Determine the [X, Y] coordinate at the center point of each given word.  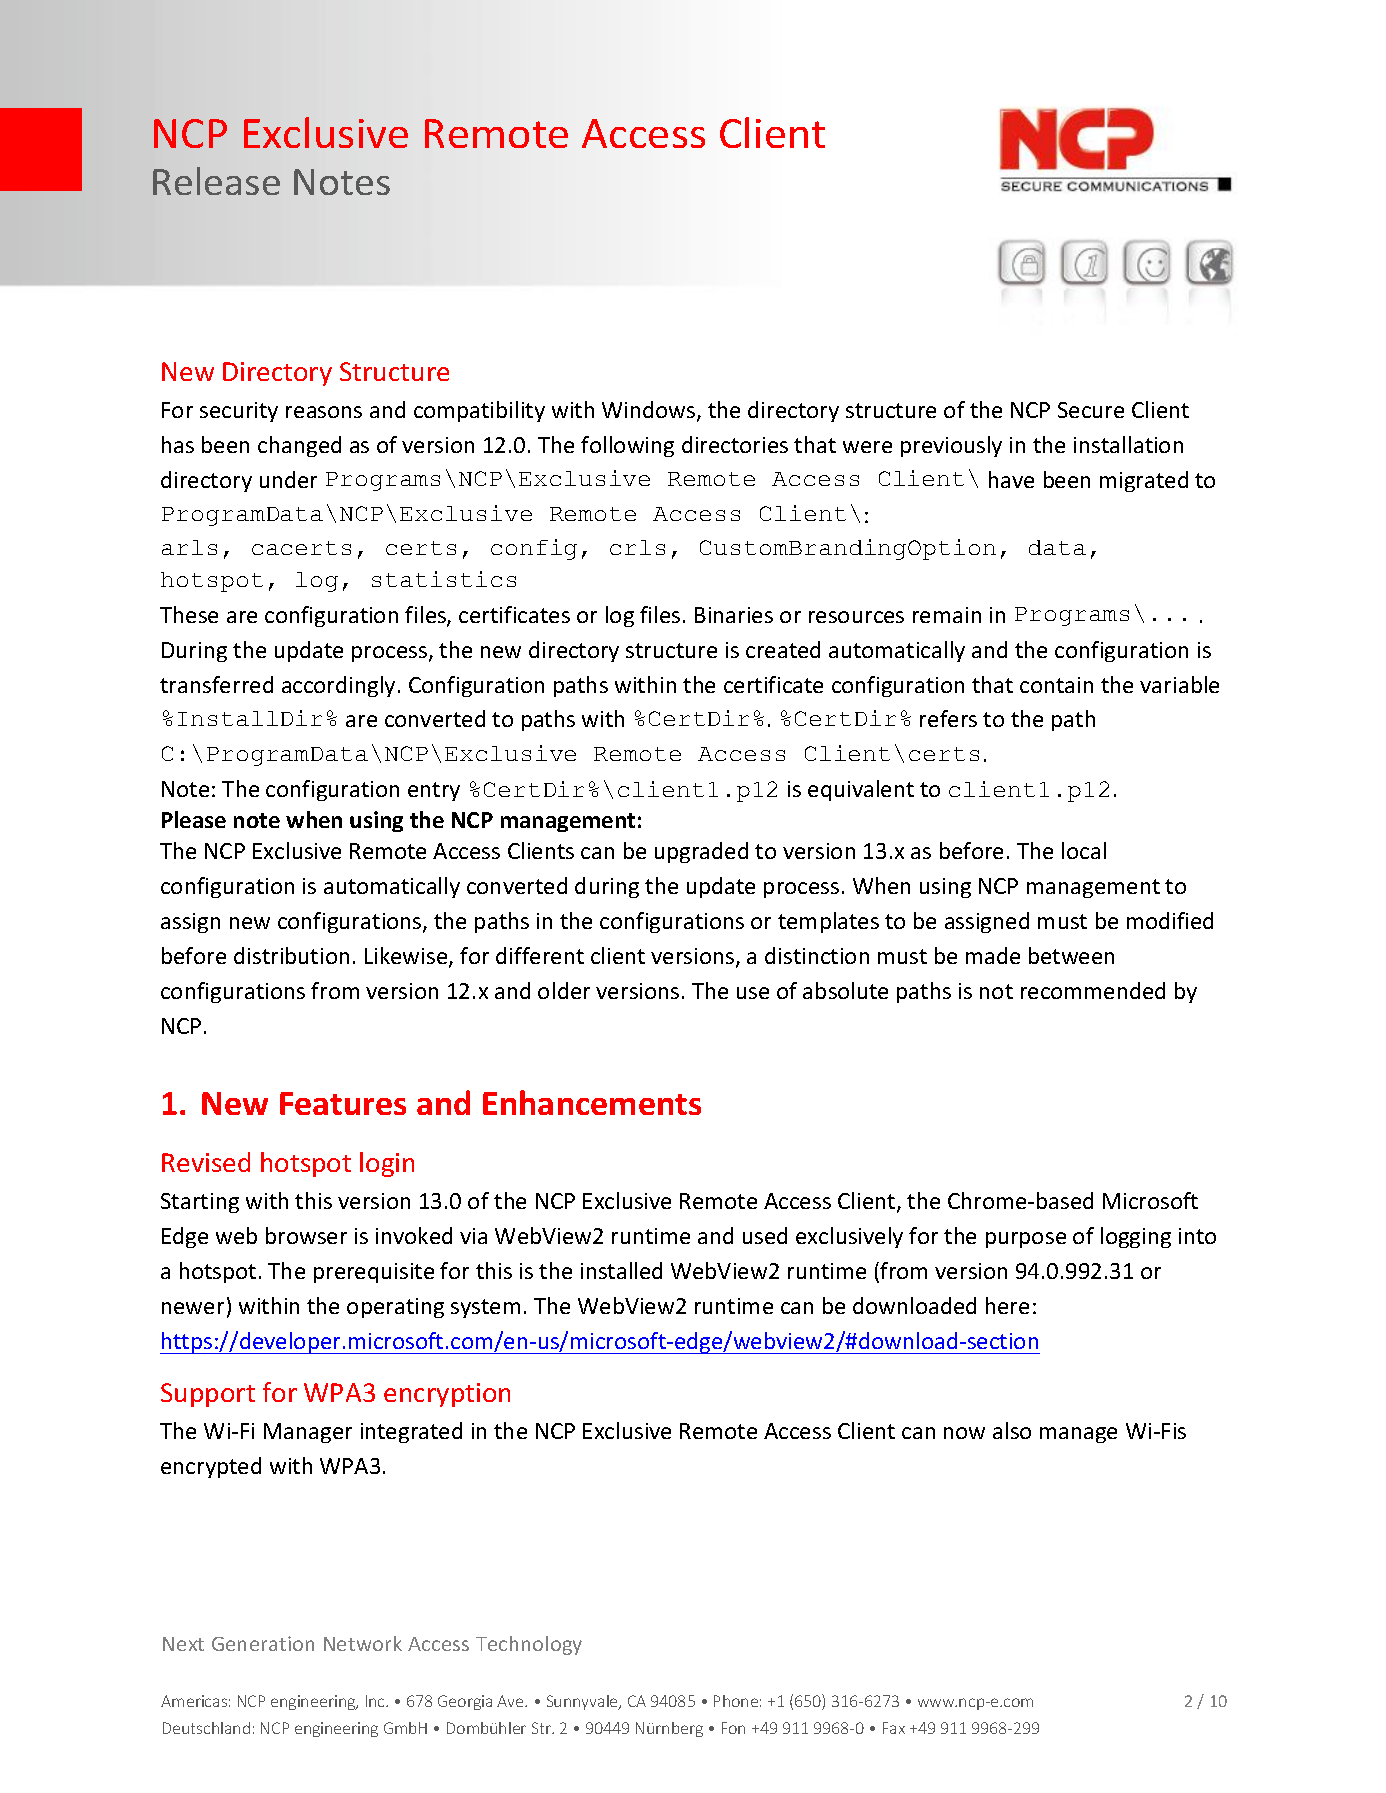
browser [306, 1235]
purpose [1026, 1240]
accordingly [338, 686]
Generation [263, 1643]
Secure [1091, 410]
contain [1056, 685]
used [765, 1235]
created [783, 649]
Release [216, 181]
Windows [650, 411]
